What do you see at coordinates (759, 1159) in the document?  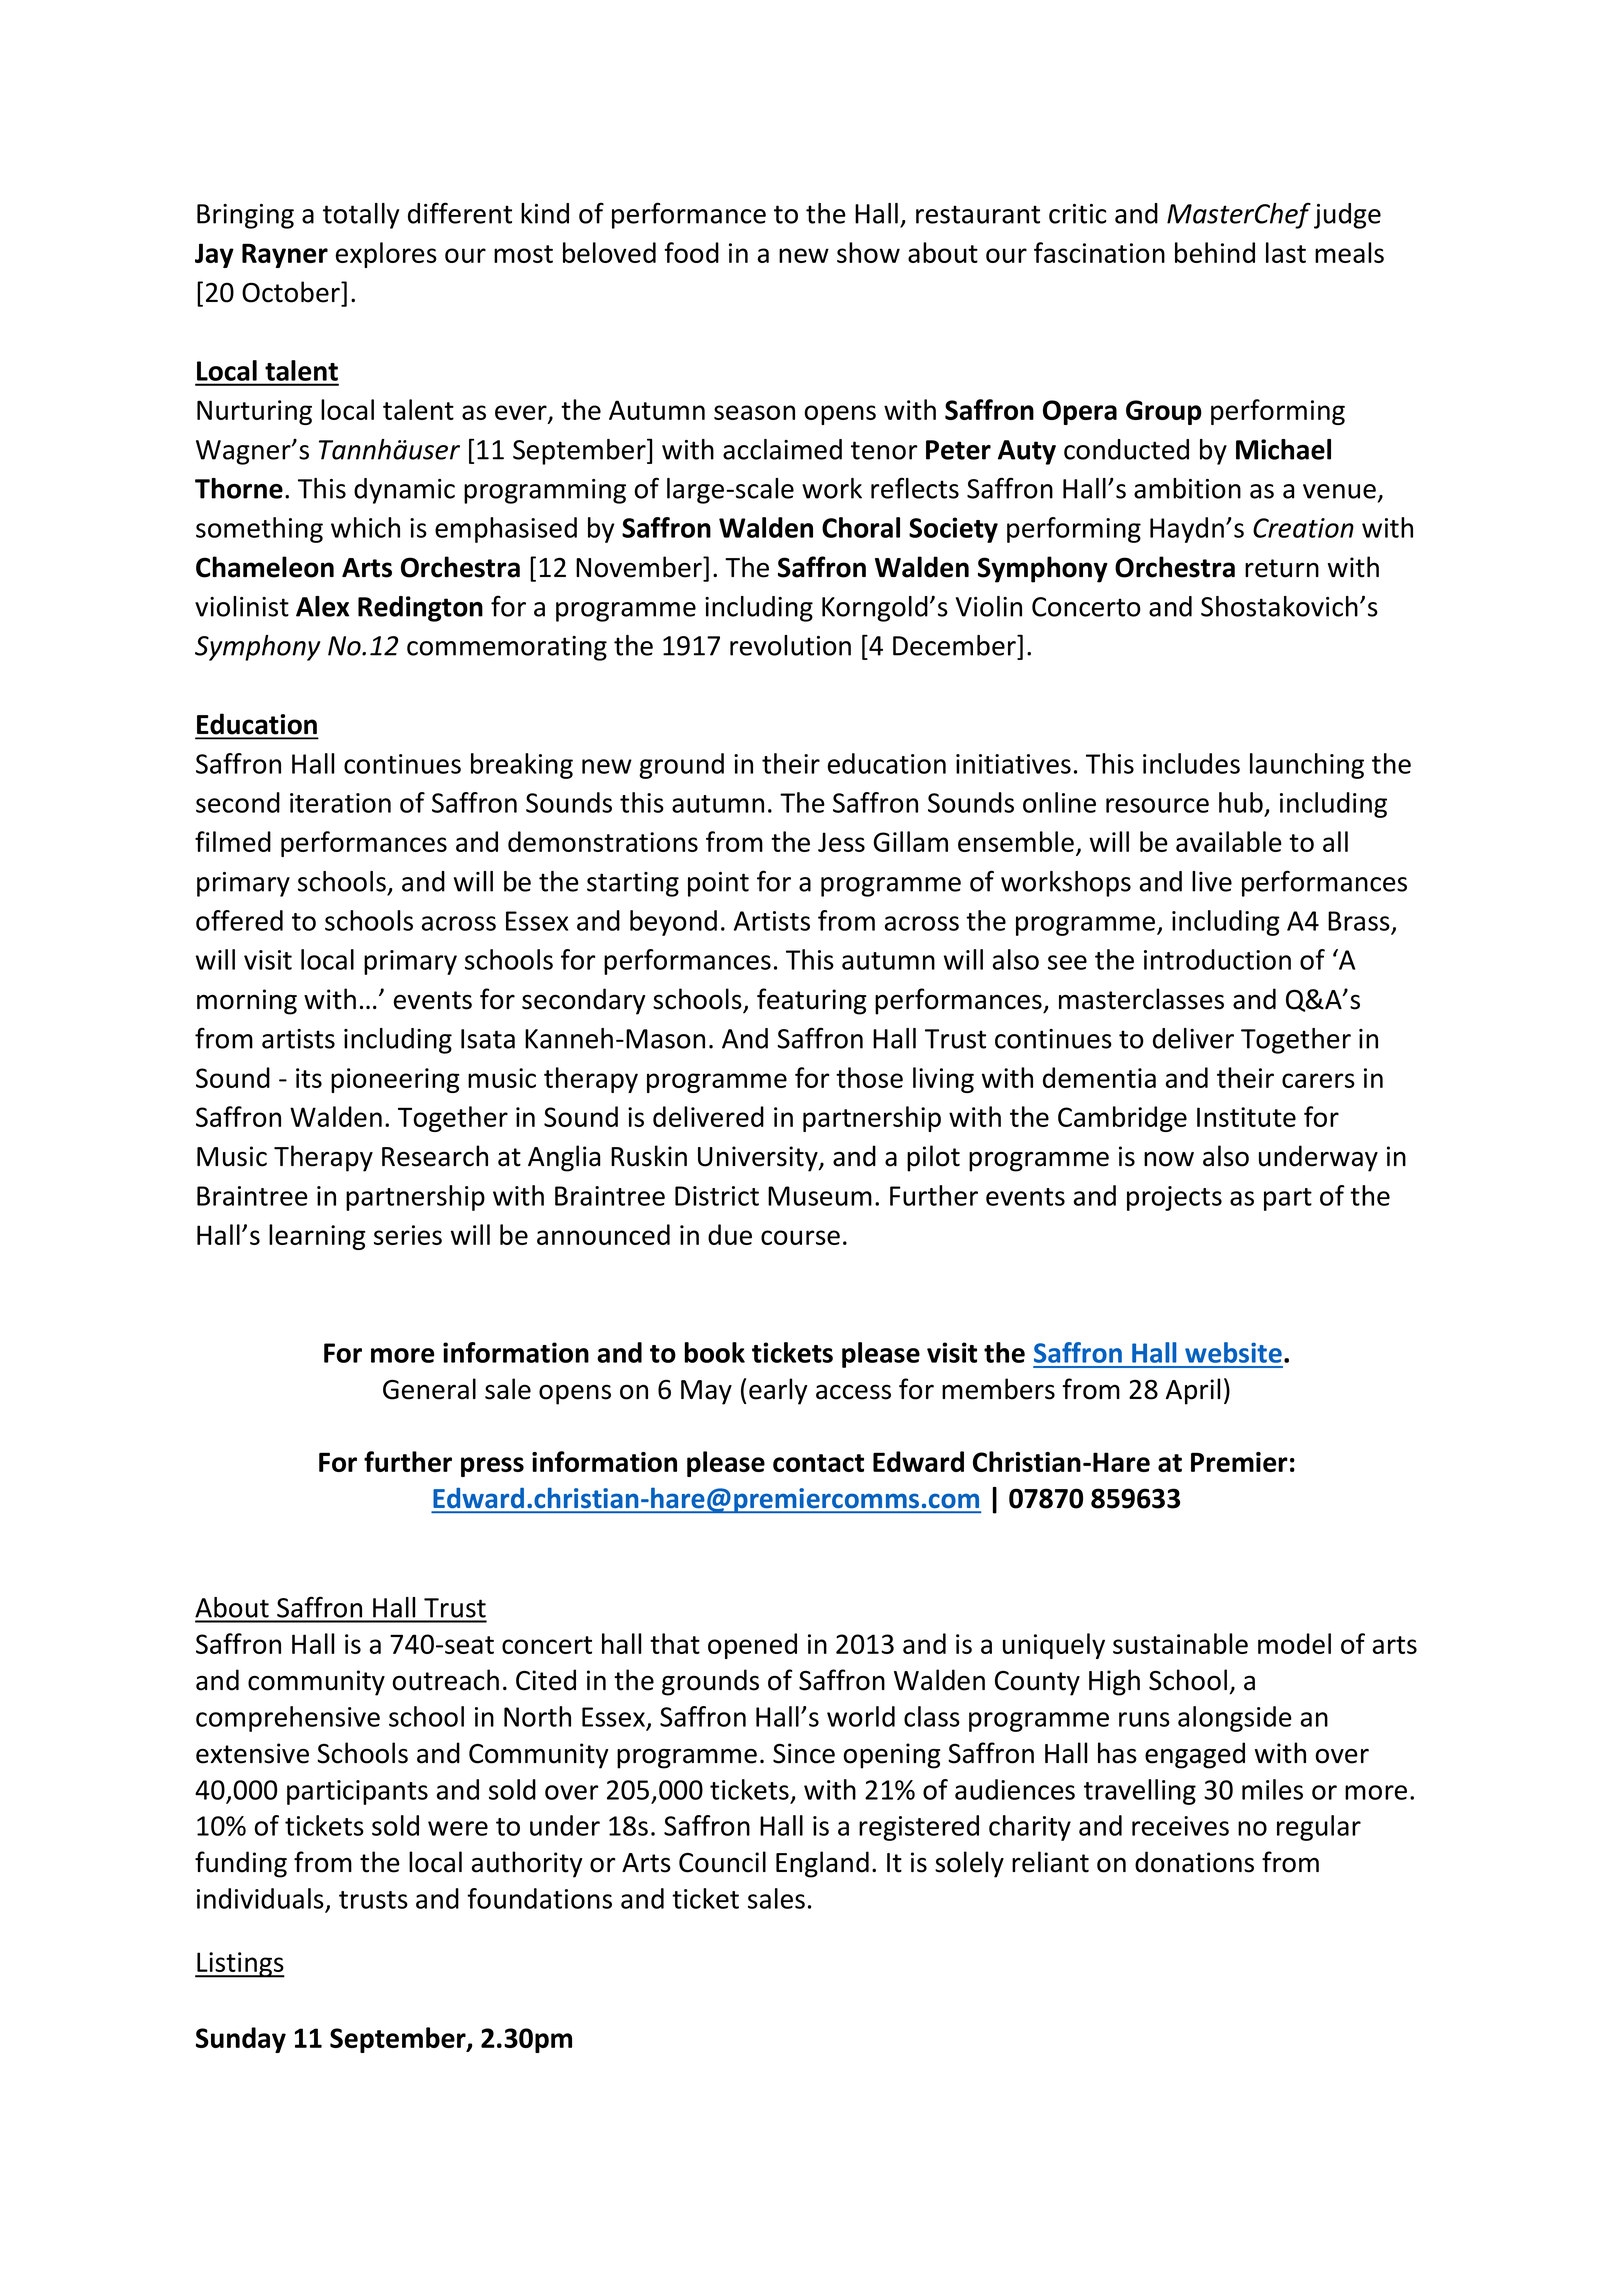 I see `University` at bounding box center [759, 1159].
